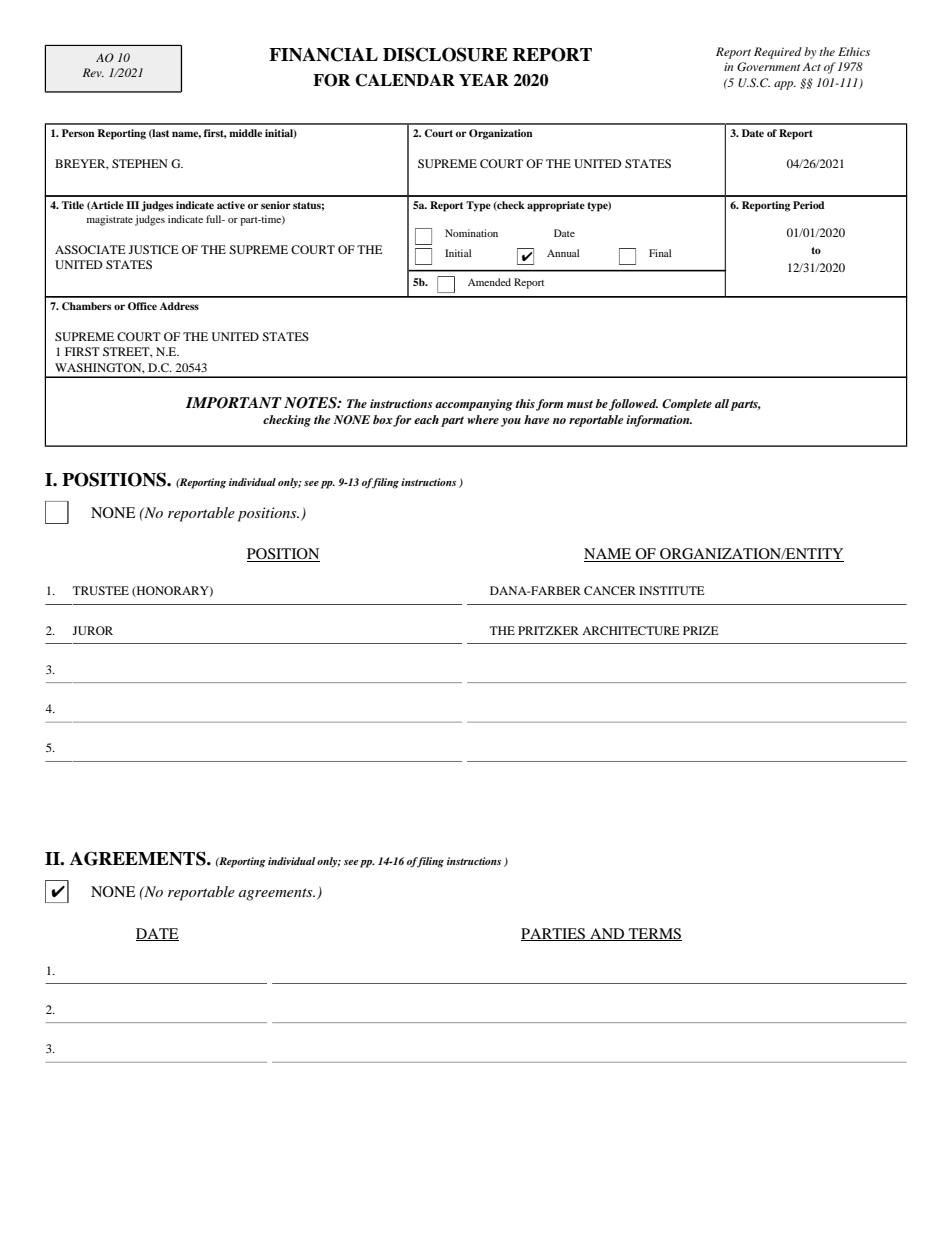 The width and height of the screenshot is (952, 1257). What do you see at coordinates (93, 72) in the screenshot?
I see `Rev` at bounding box center [93, 72].
